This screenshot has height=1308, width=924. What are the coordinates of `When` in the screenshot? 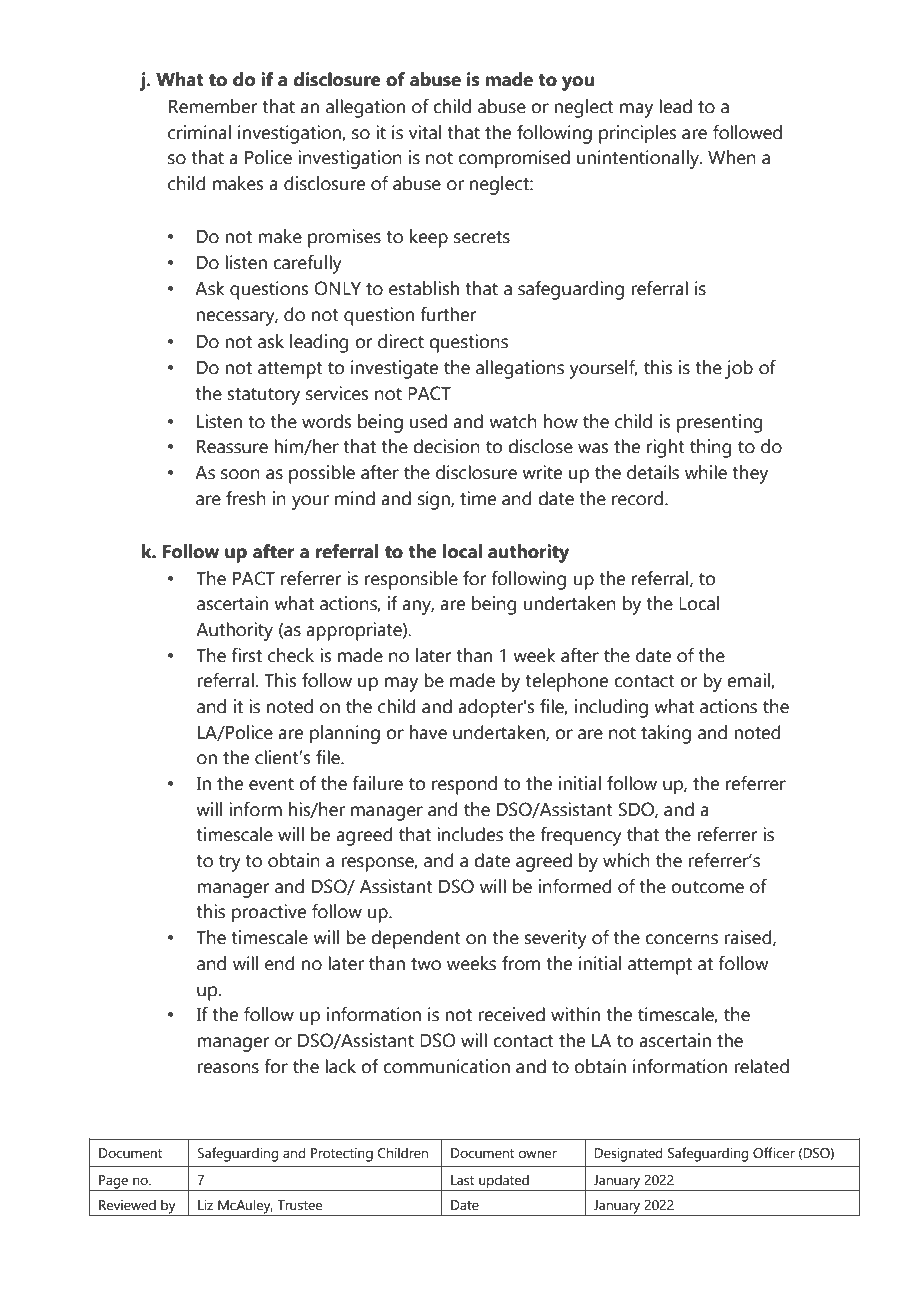 It's located at (732, 157).
